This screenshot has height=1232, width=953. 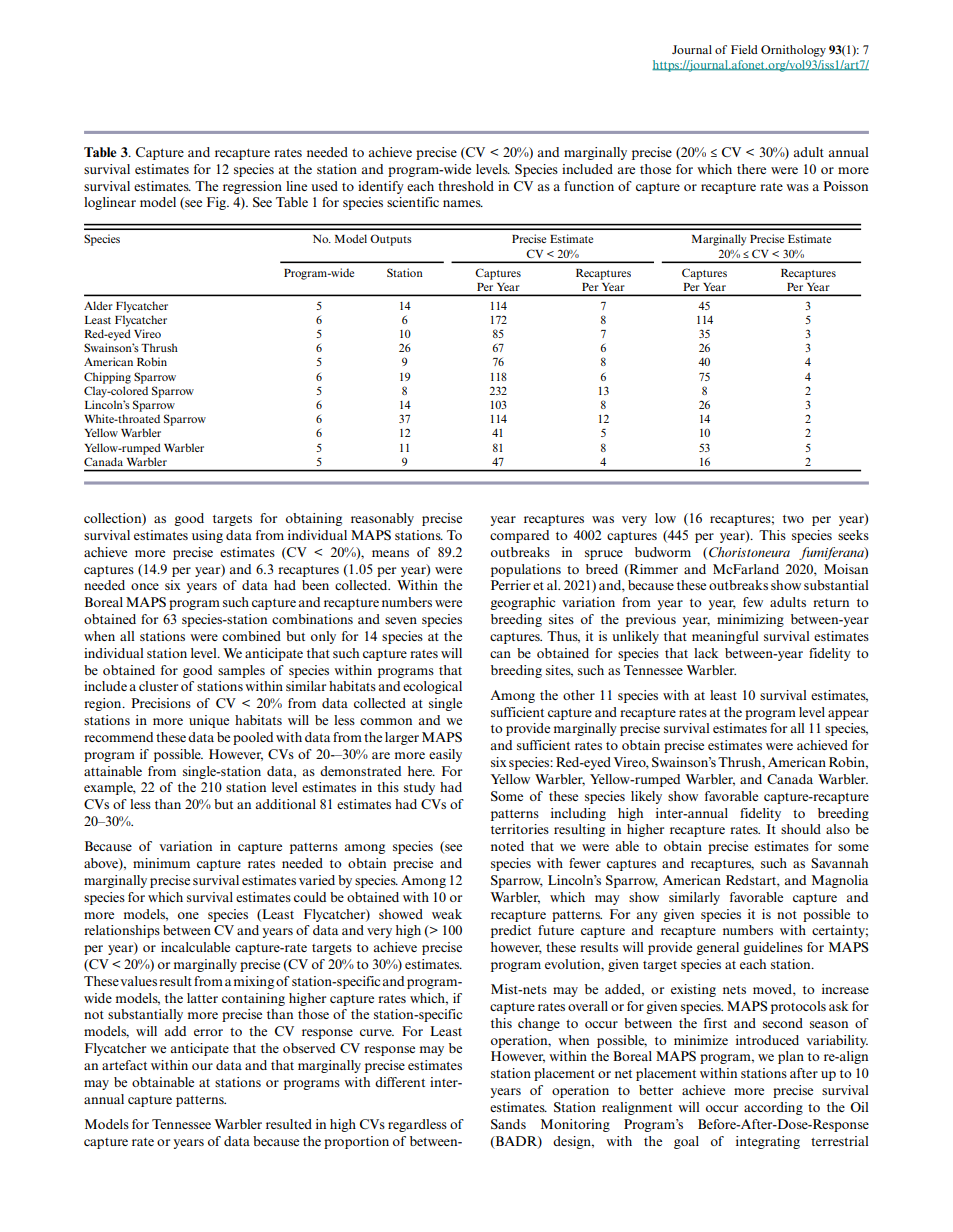 I want to click on Sands, so click(x=508, y=1124).
